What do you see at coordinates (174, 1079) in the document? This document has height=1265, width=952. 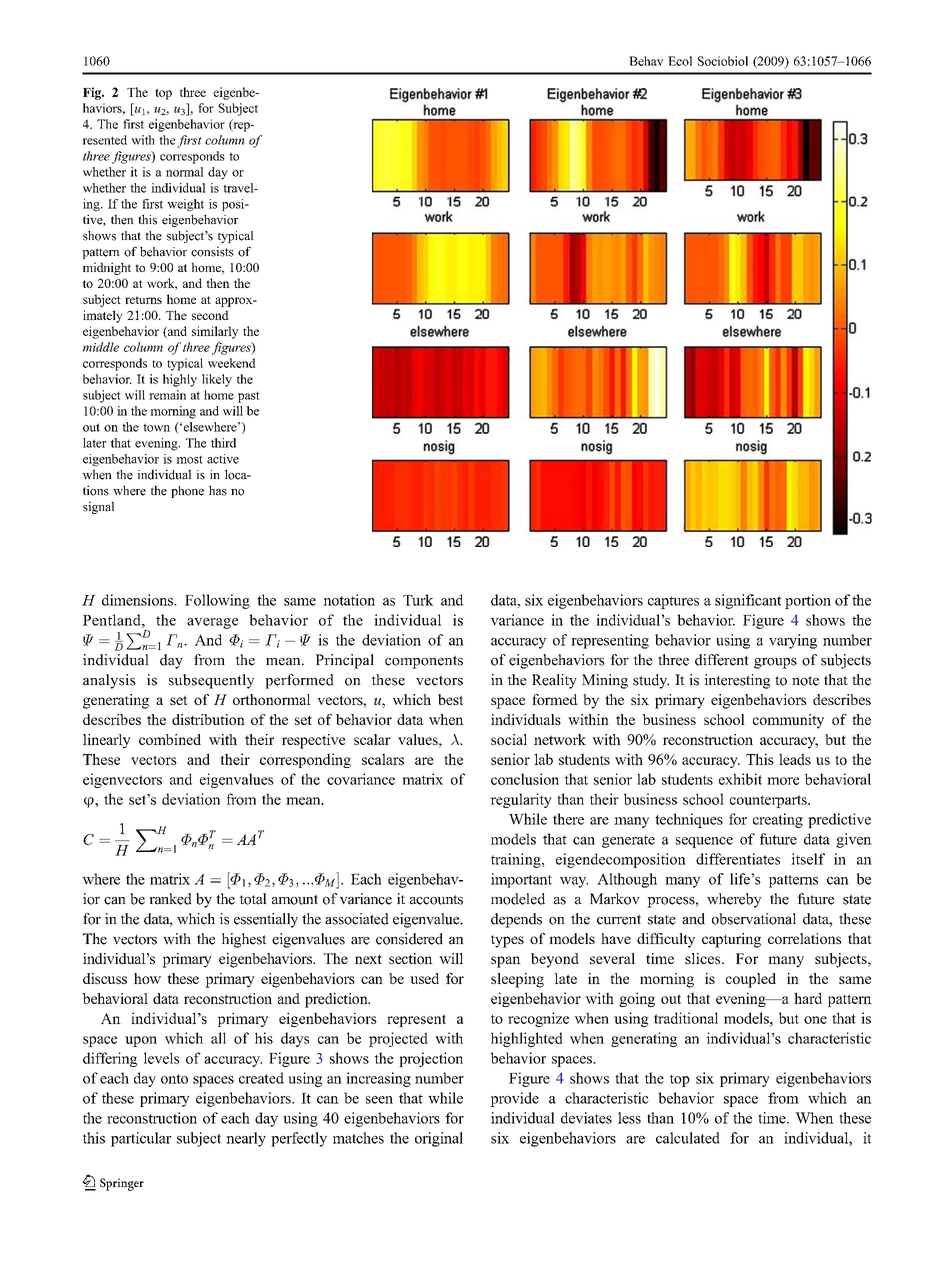 I see `onto` at bounding box center [174, 1079].
